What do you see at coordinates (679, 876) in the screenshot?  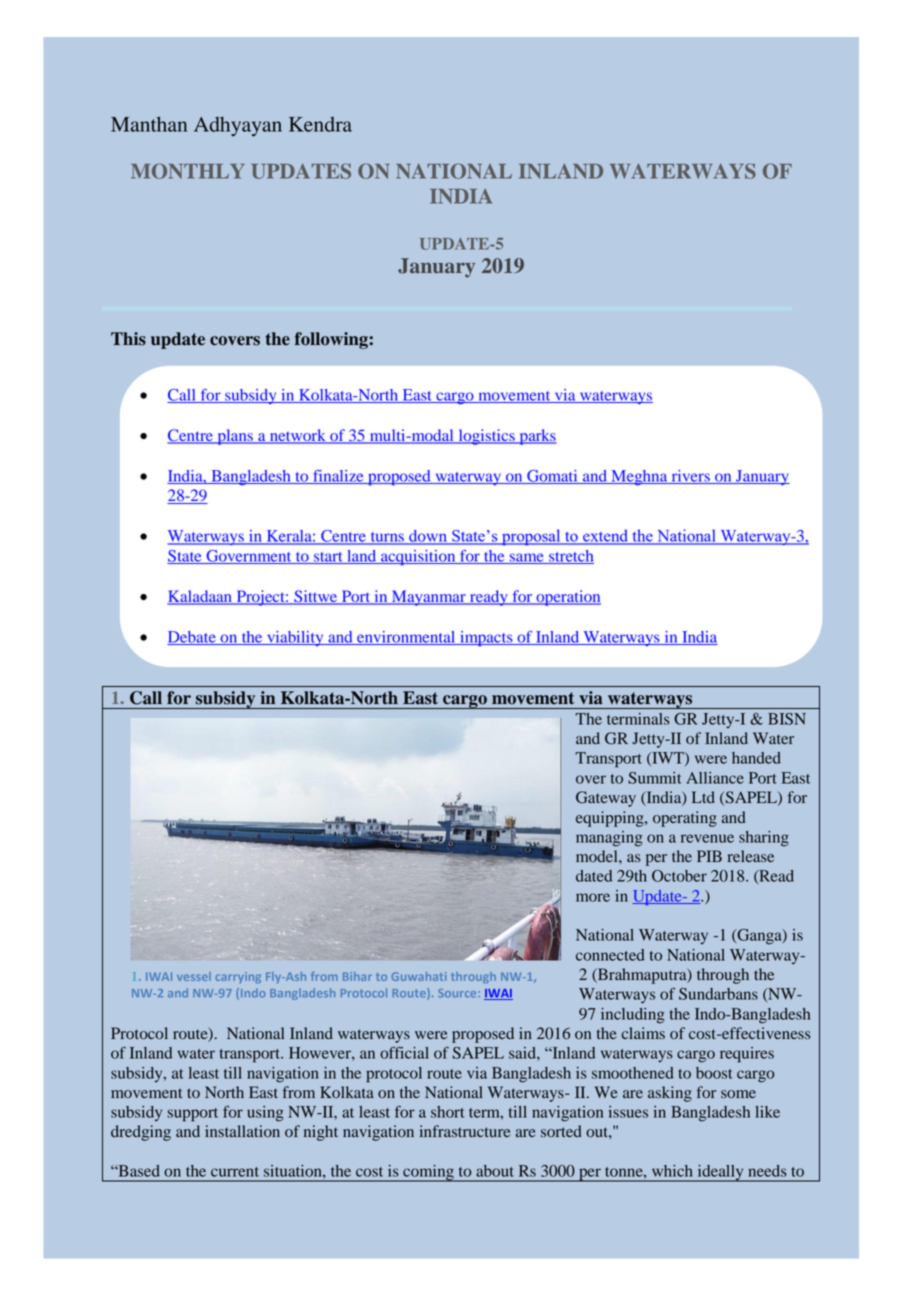 I see `October` at bounding box center [679, 876].
